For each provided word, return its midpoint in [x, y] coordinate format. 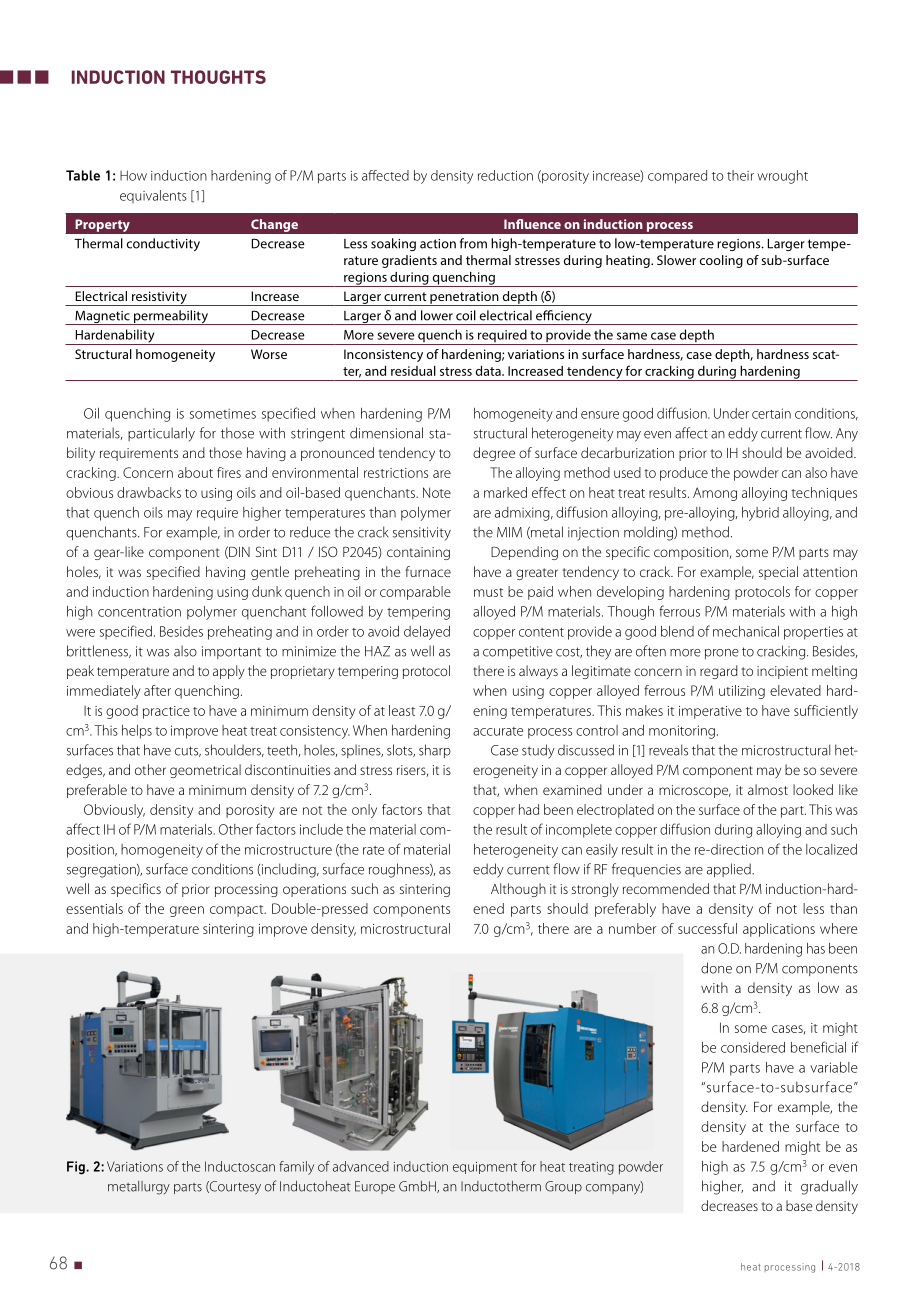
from [473, 243]
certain [771, 413]
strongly [595, 890]
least [402, 710]
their [740, 175]
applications [779, 930]
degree [494, 454]
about [195, 472]
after [157, 690]
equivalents [153, 196]
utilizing [742, 692]
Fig [77, 1168]
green [187, 911]
